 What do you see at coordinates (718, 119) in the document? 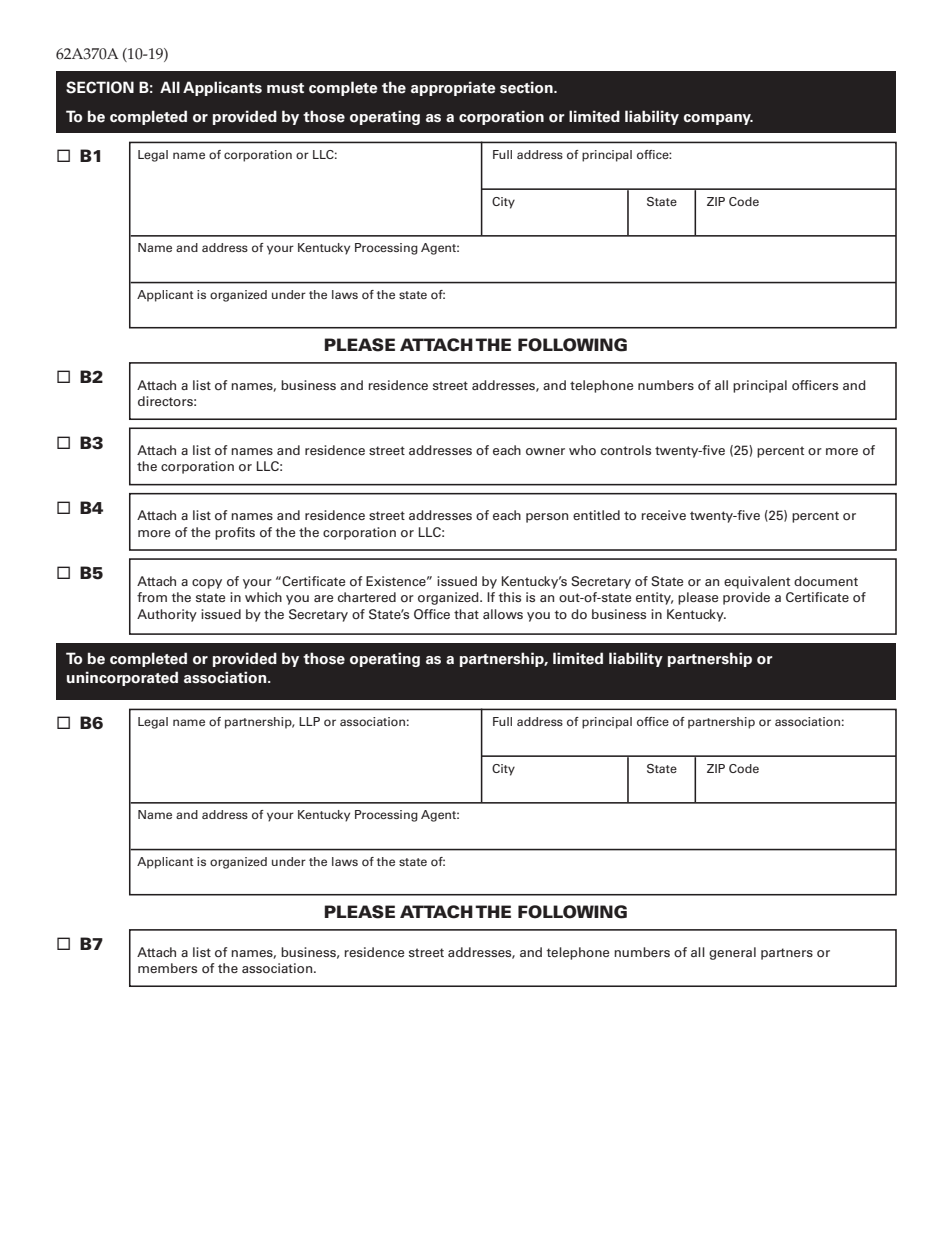
I see `company` at bounding box center [718, 119].
